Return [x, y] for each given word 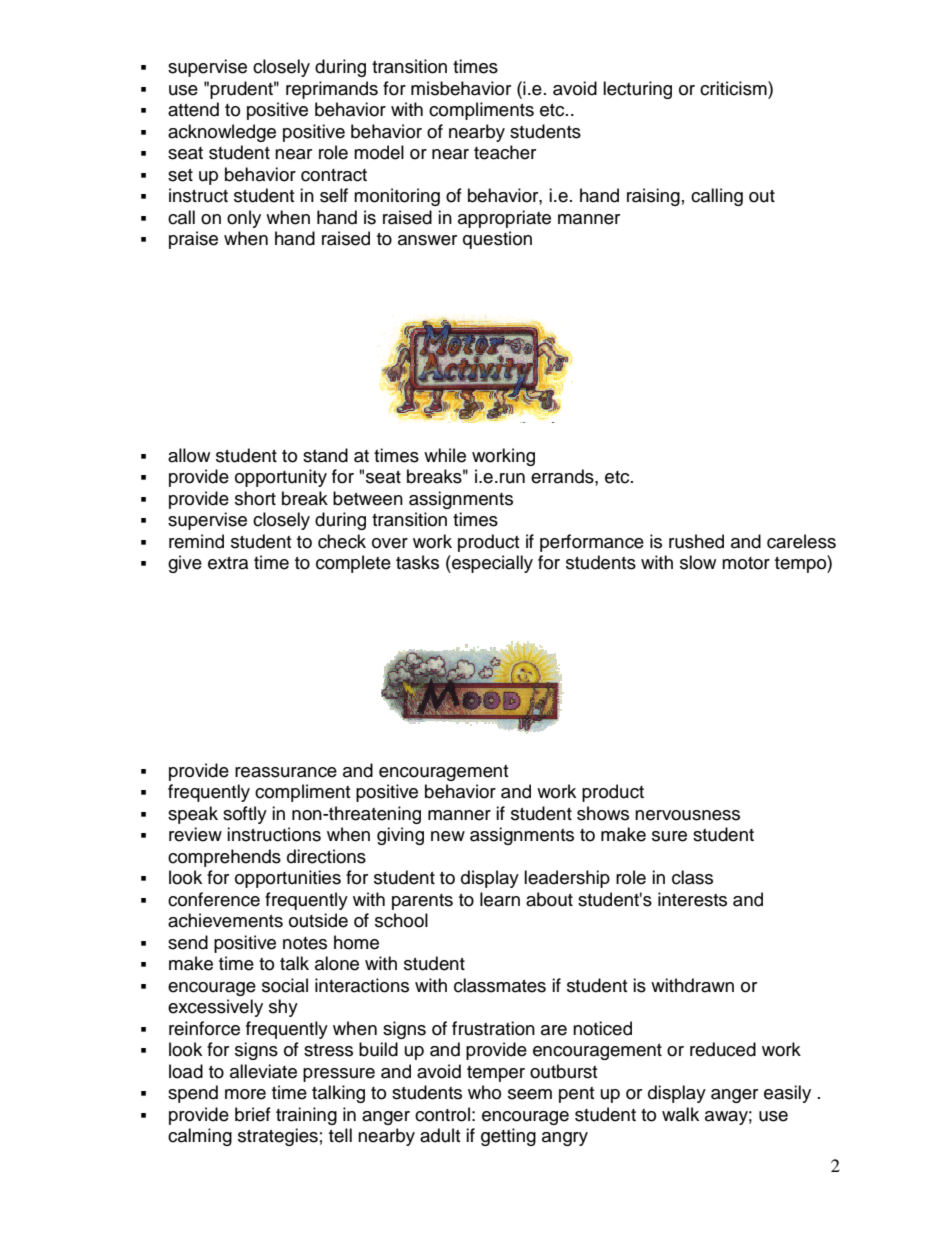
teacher [505, 152]
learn [500, 899]
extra [228, 563]
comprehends [224, 858]
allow [189, 455]
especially [491, 564]
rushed [696, 541]
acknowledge [222, 133]
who [484, 1092]
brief [253, 1114]
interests [692, 899]
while [445, 455]
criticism [734, 88]
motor [746, 563]
